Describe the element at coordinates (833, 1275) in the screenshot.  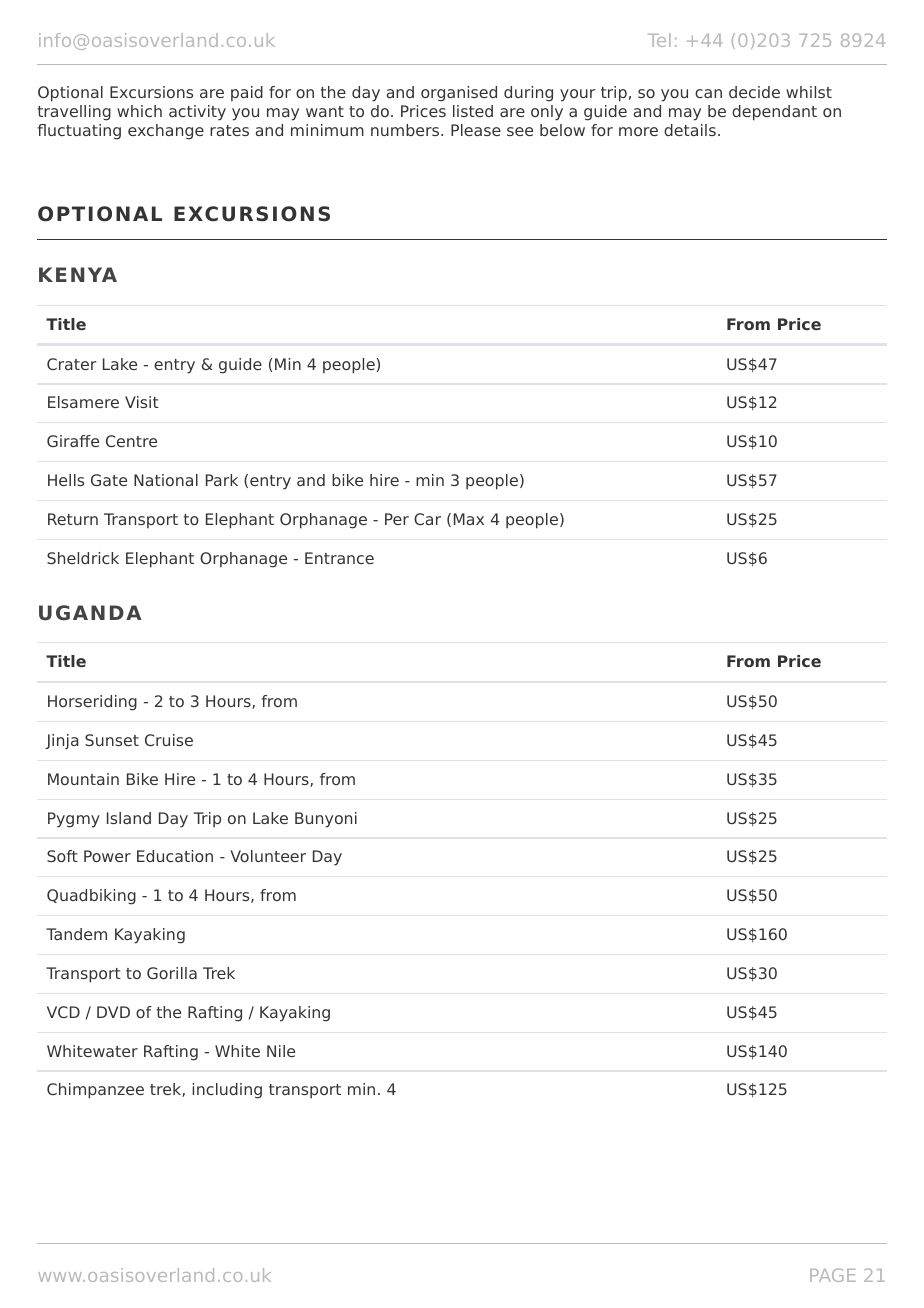
I see `PAGE` at that location.
